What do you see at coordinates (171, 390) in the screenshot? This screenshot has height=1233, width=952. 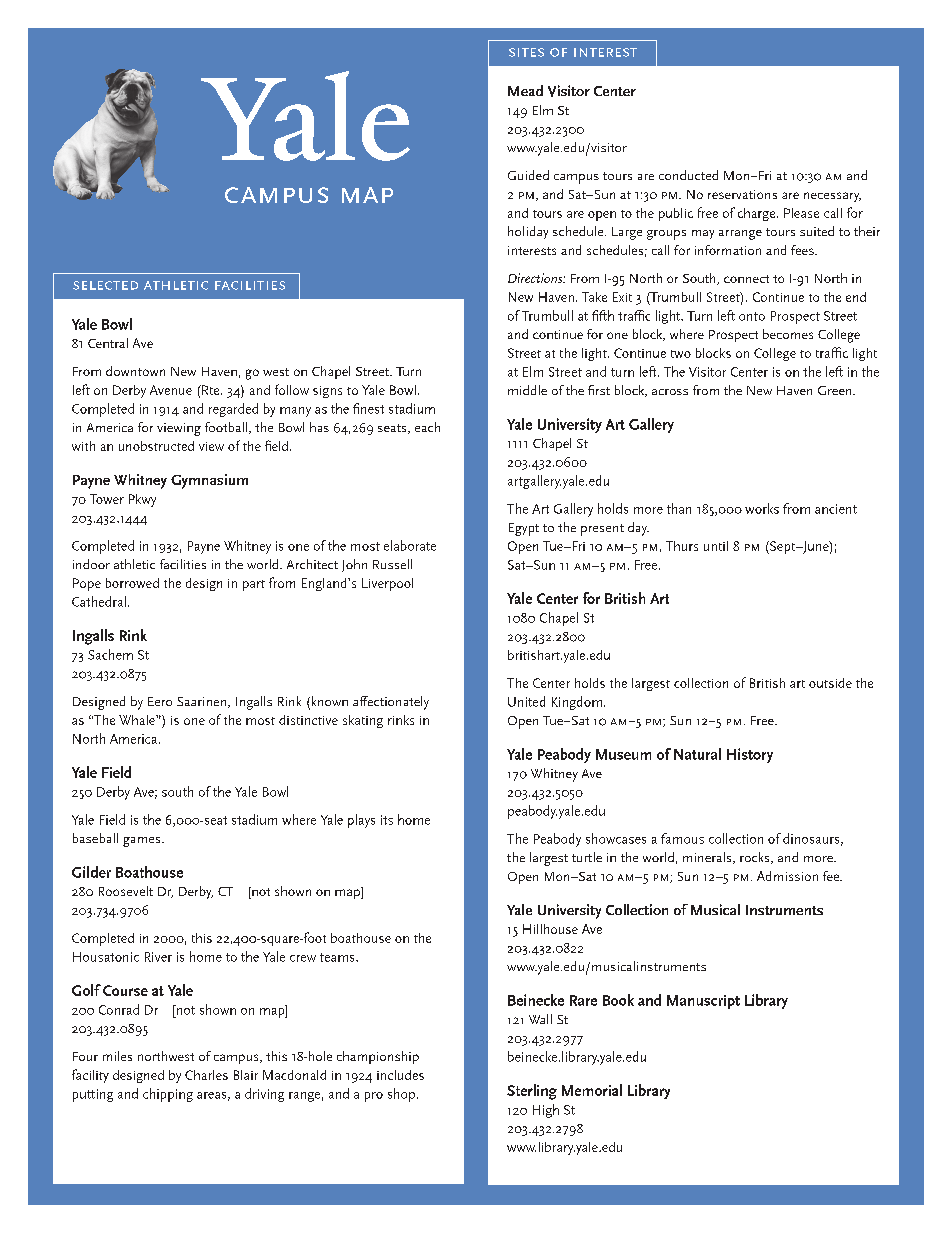 I see `Avenue` at bounding box center [171, 390].
